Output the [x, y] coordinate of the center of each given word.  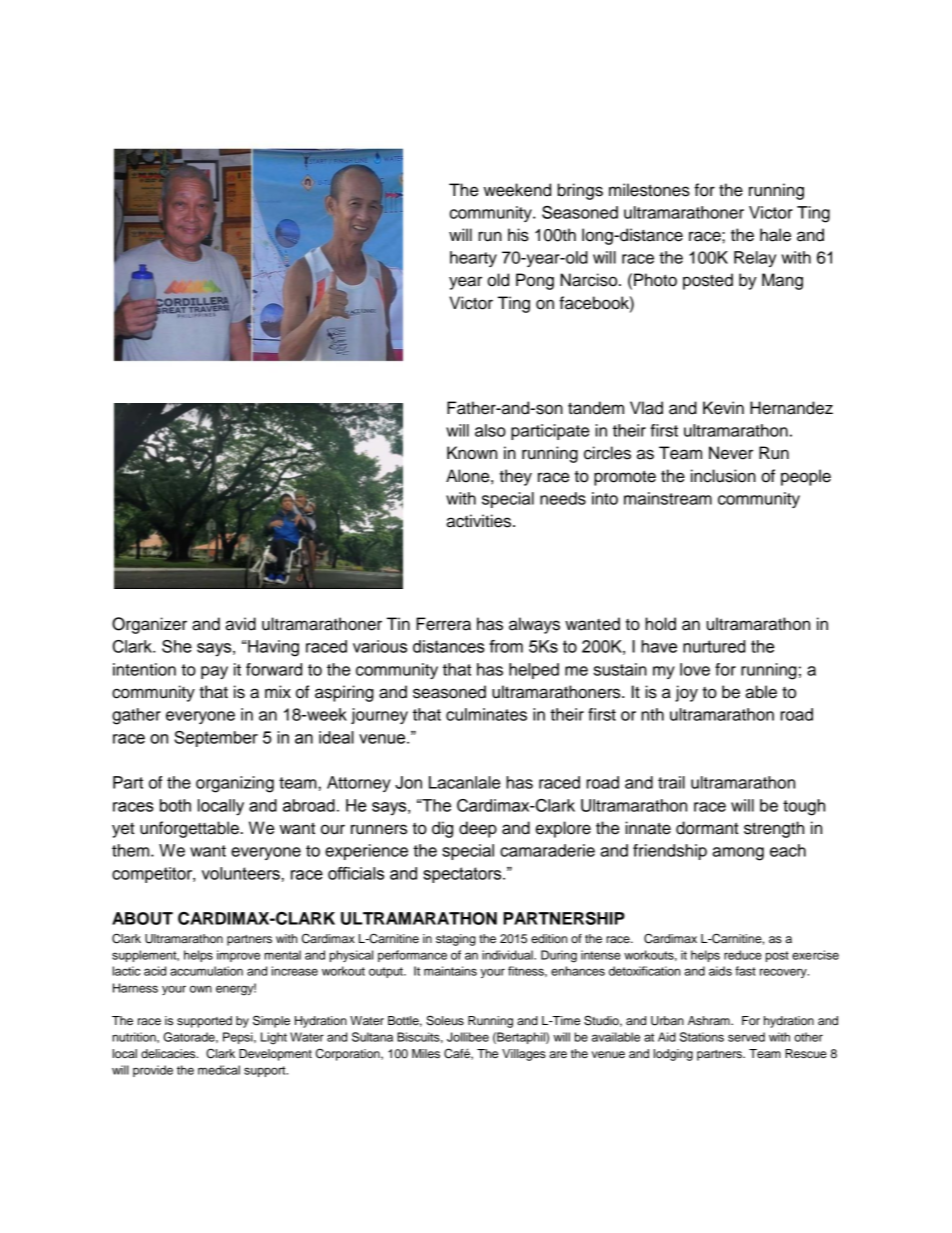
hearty [473, 259]
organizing [235, 784]
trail [671, 782]
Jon [408, 782]
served [746, 1037]
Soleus [445, 1020]
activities [480, 521]
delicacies [169, 1053]
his [518, 235]
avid [240, 624]
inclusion [723, 476]
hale [775, 235]
